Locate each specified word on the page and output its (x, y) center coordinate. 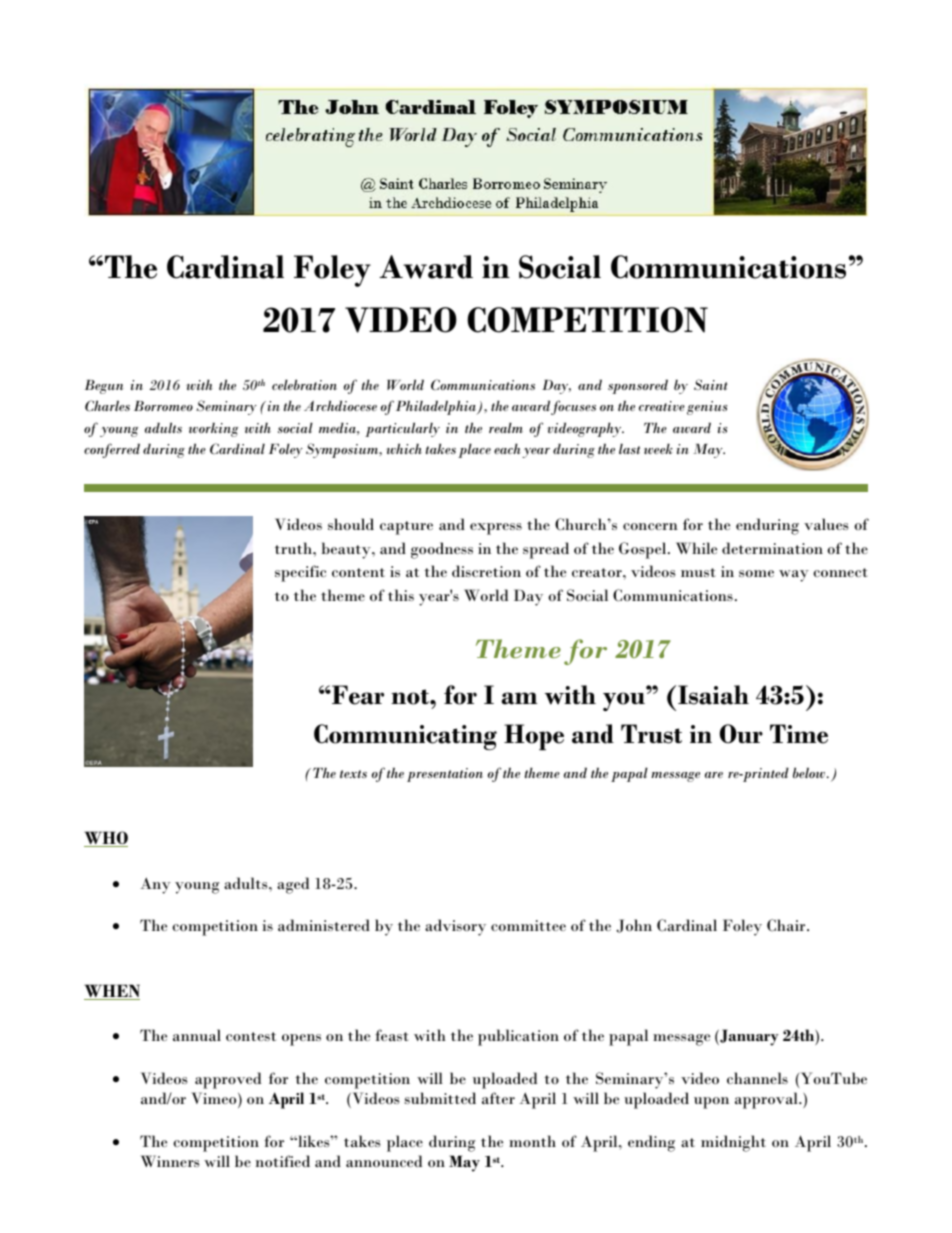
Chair (787, 925)
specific (300, 573)
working (213, 430)
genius (707, 408)
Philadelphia (437, 407)
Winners (170, 1161)
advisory (455, 927)
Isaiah (713, 695)
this (401, 595)
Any (155, 885)
